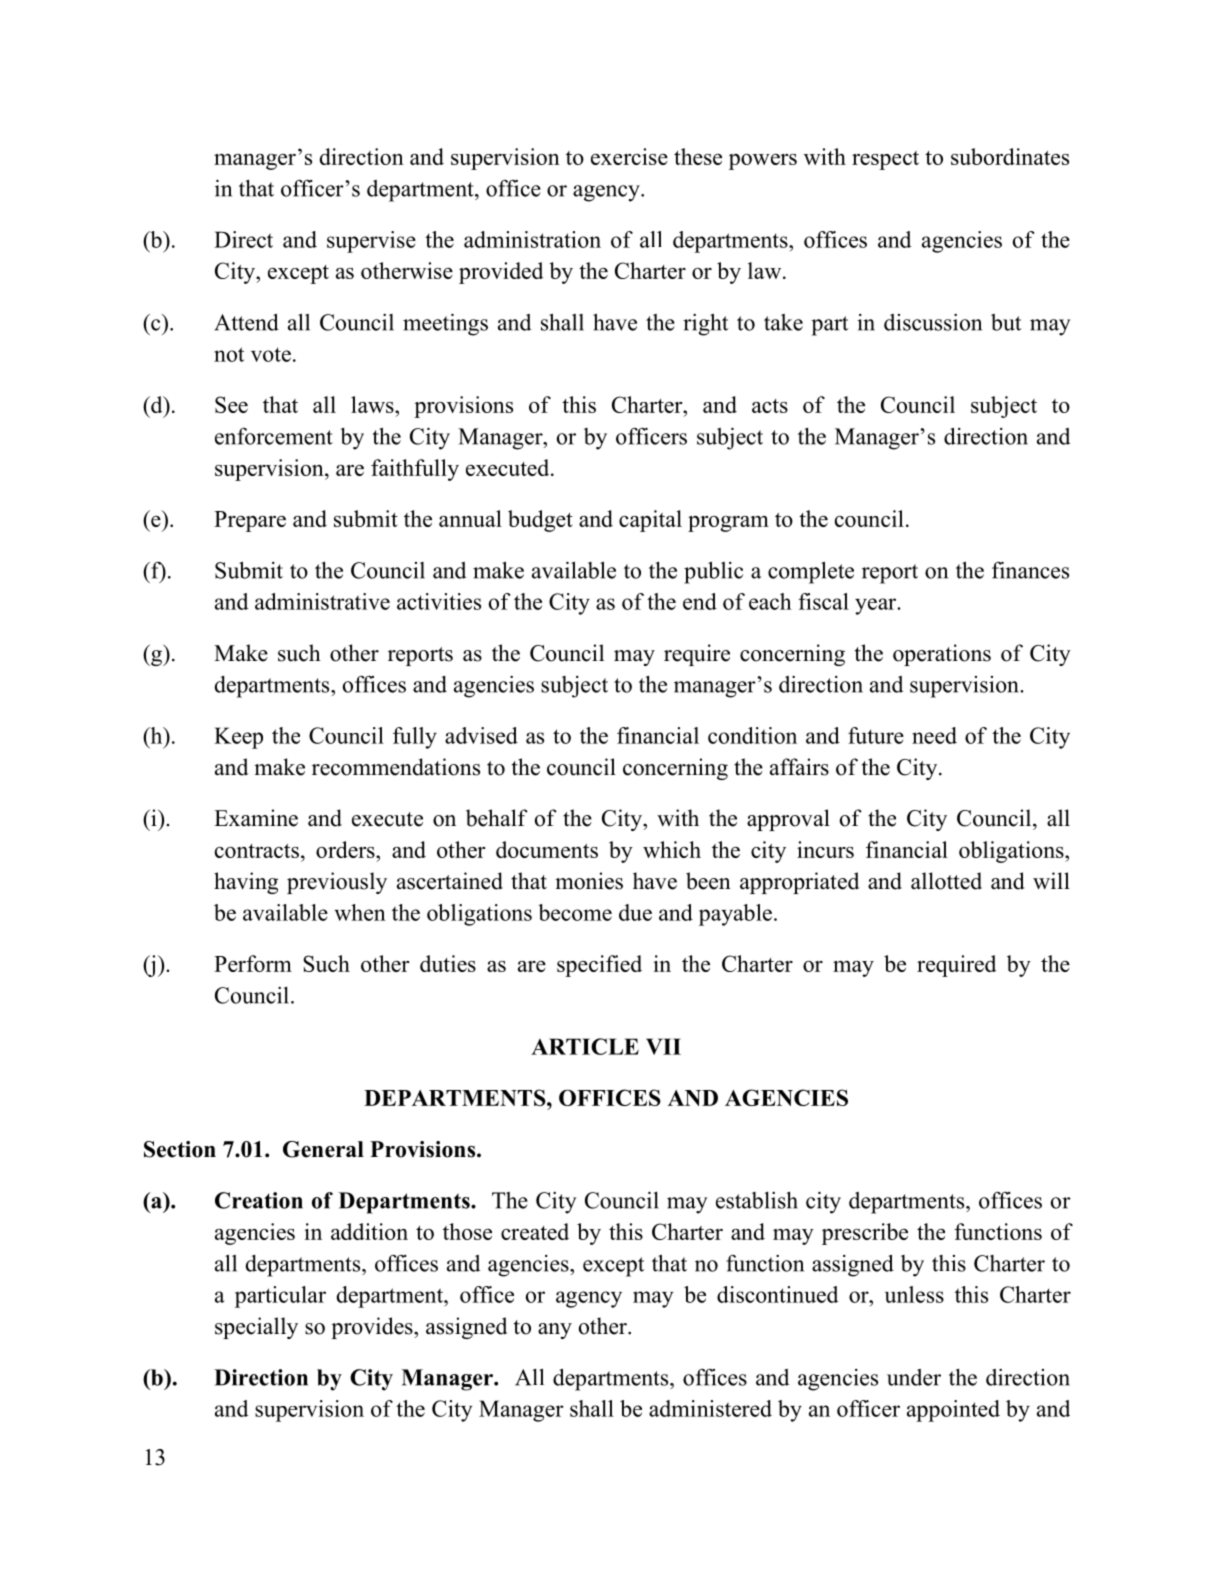 The width and height of the image is (1213, 1569). What do you see at coordinates (672, 849) in the image?
I see `which` at bounding box center [672, 849].
